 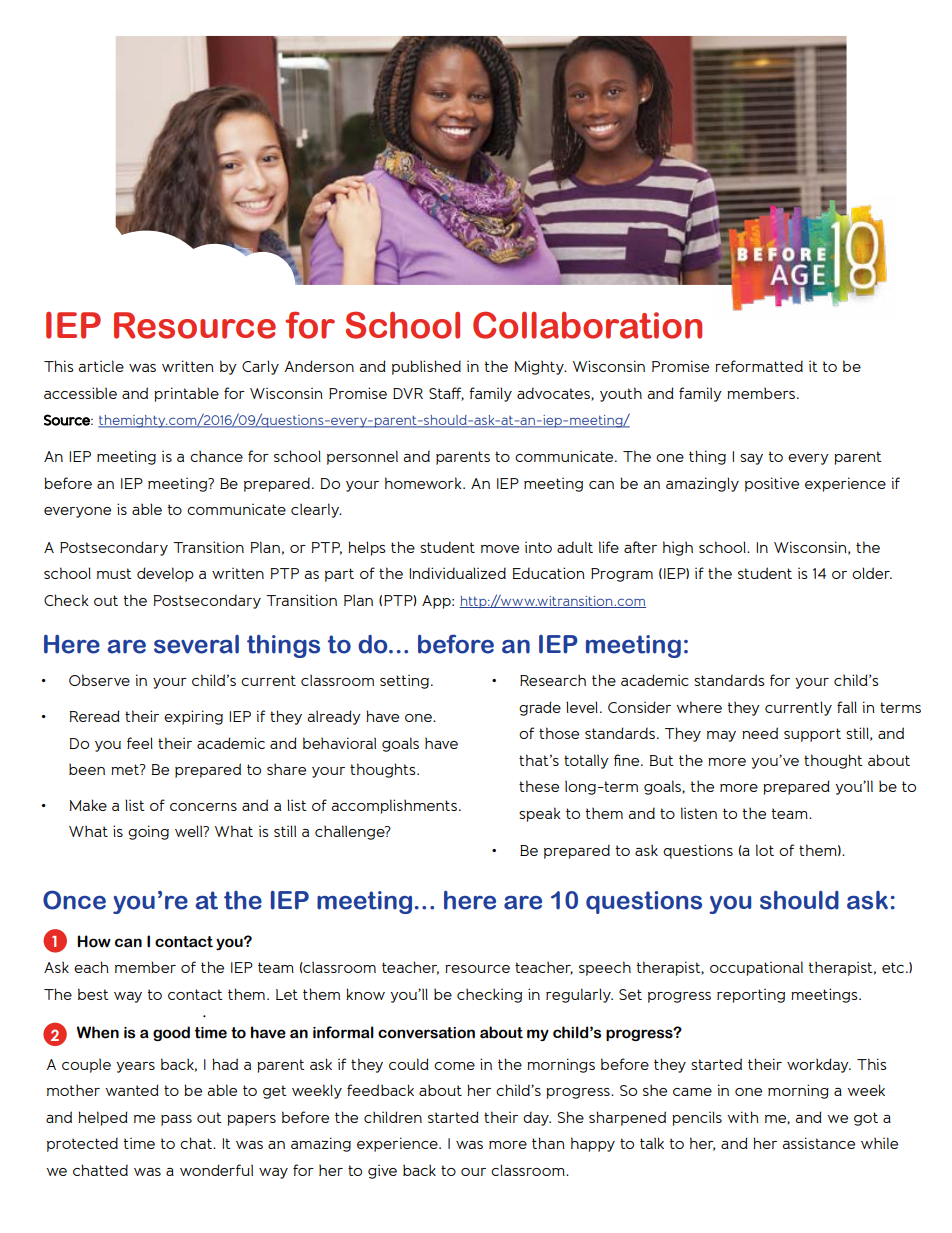 I want to click on published, so click(x=426, y=367).
